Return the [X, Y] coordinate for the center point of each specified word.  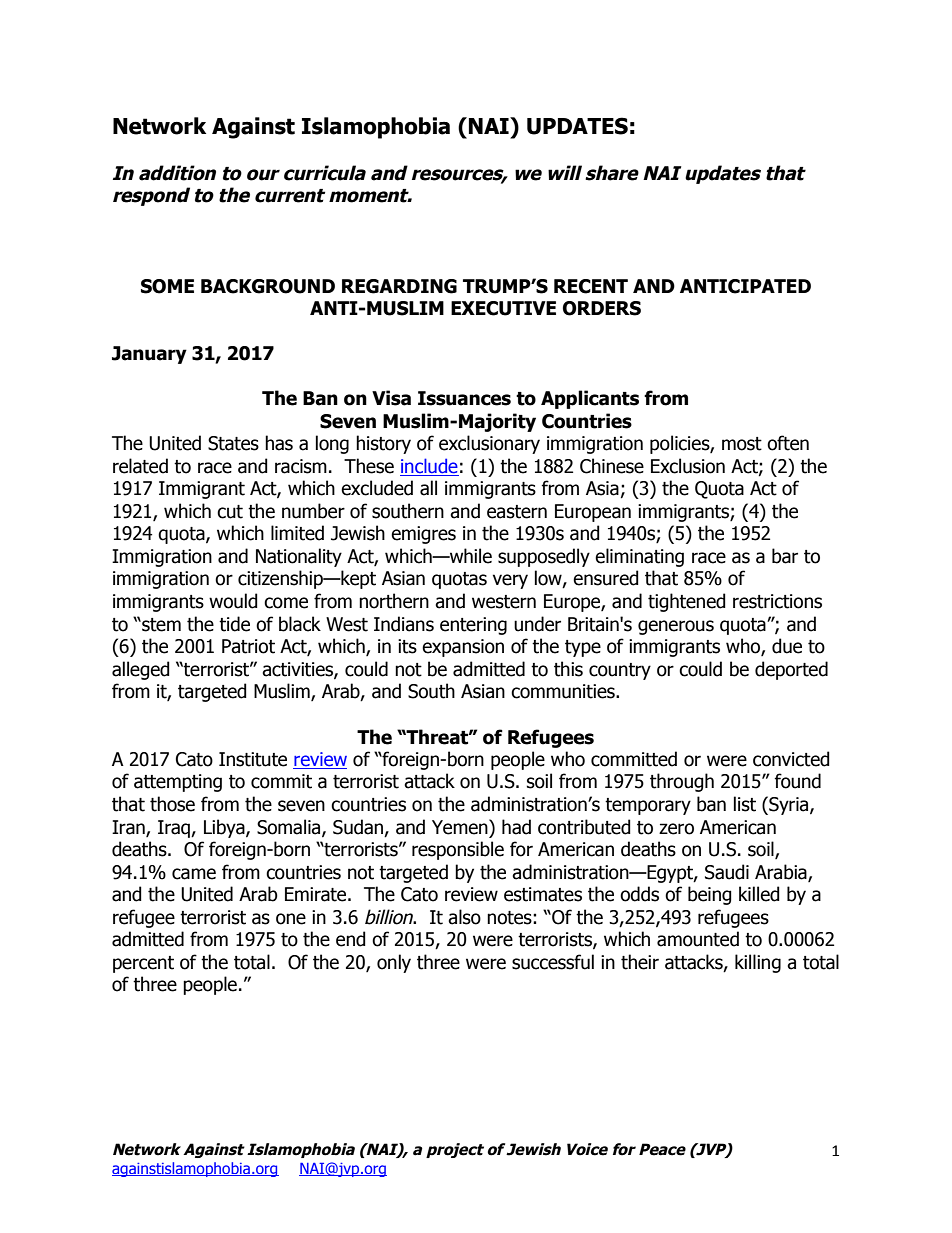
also [464, 917]
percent [143, 964]
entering [473, 626]
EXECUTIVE [503, 308]
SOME [167, 286]
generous [676, 627]
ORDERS [602, 308]
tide [234, 624]
